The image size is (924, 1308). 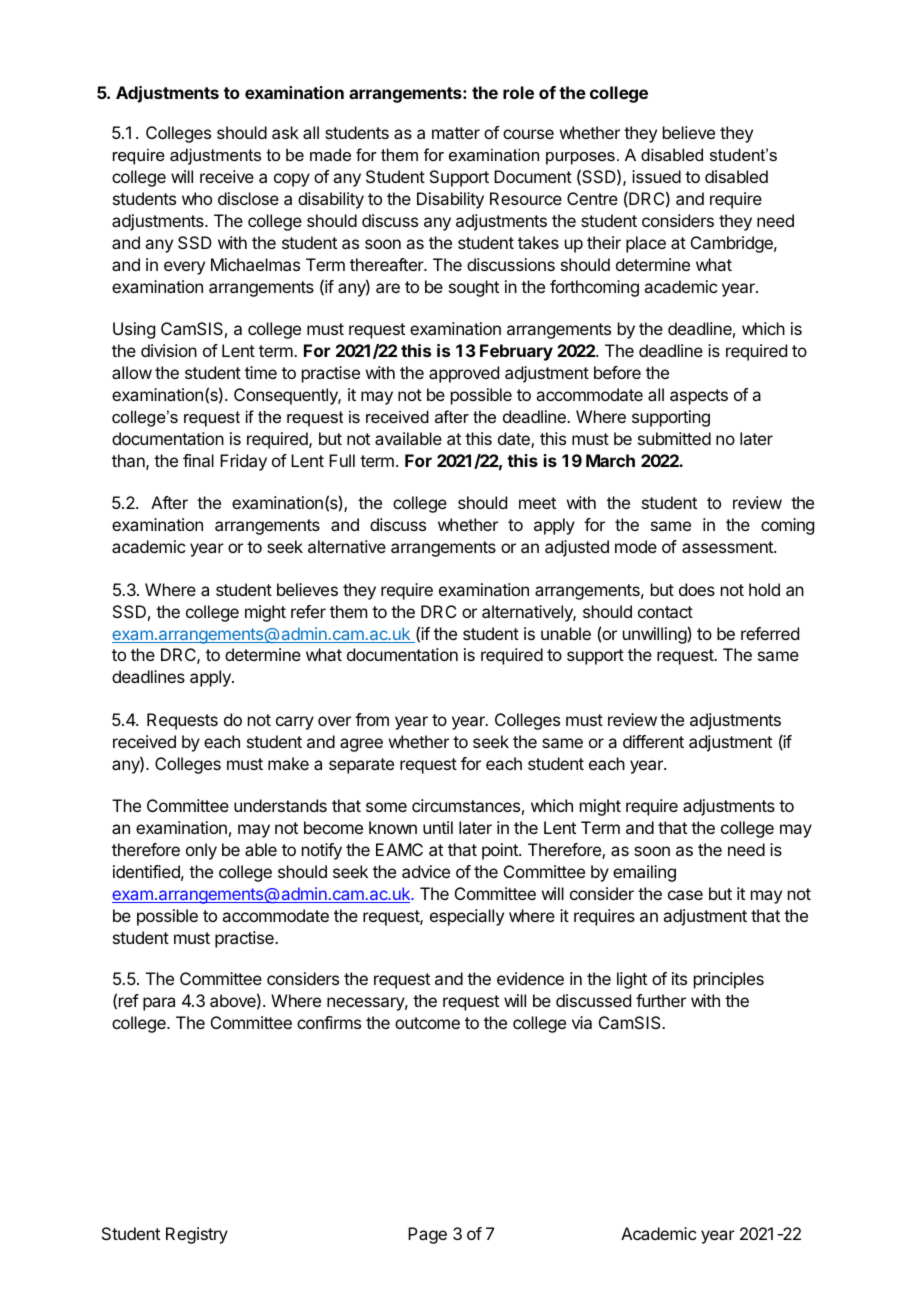 I want to click on carry, so click(x=295, y=723).
